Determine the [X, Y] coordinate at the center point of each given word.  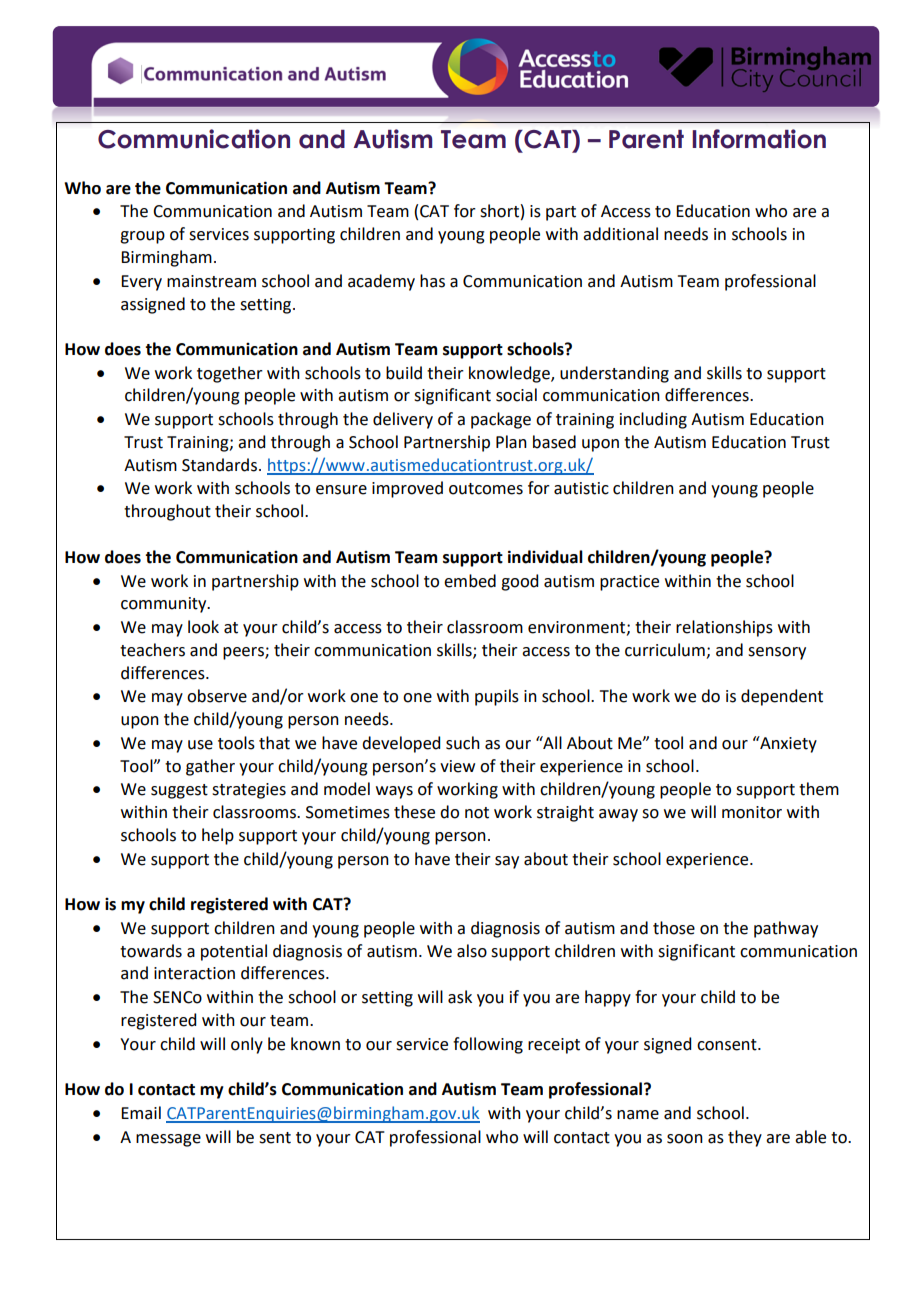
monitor [752, 812]
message [168, 1140]
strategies [249, 791]
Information [759, 139]
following [488, 1045]
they [745, 1138]
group [142, 237]
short [499, 211]
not [477, 813]
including [653, 420]
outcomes [486, 489]
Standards [219, 465]
